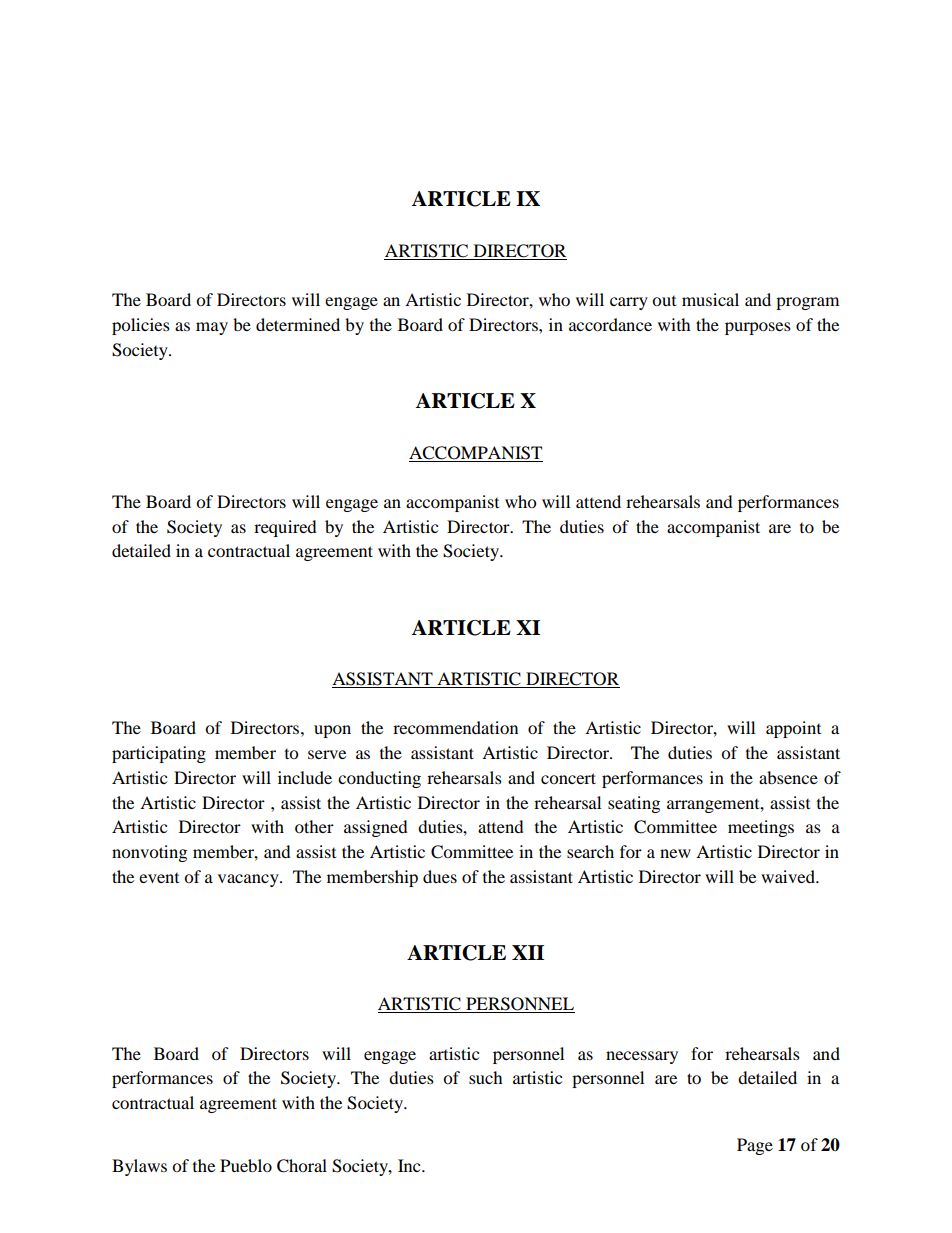  What do you see at coordinates (793, 729) in the page?
I see `appoint` at bounding box center [793, 729].
